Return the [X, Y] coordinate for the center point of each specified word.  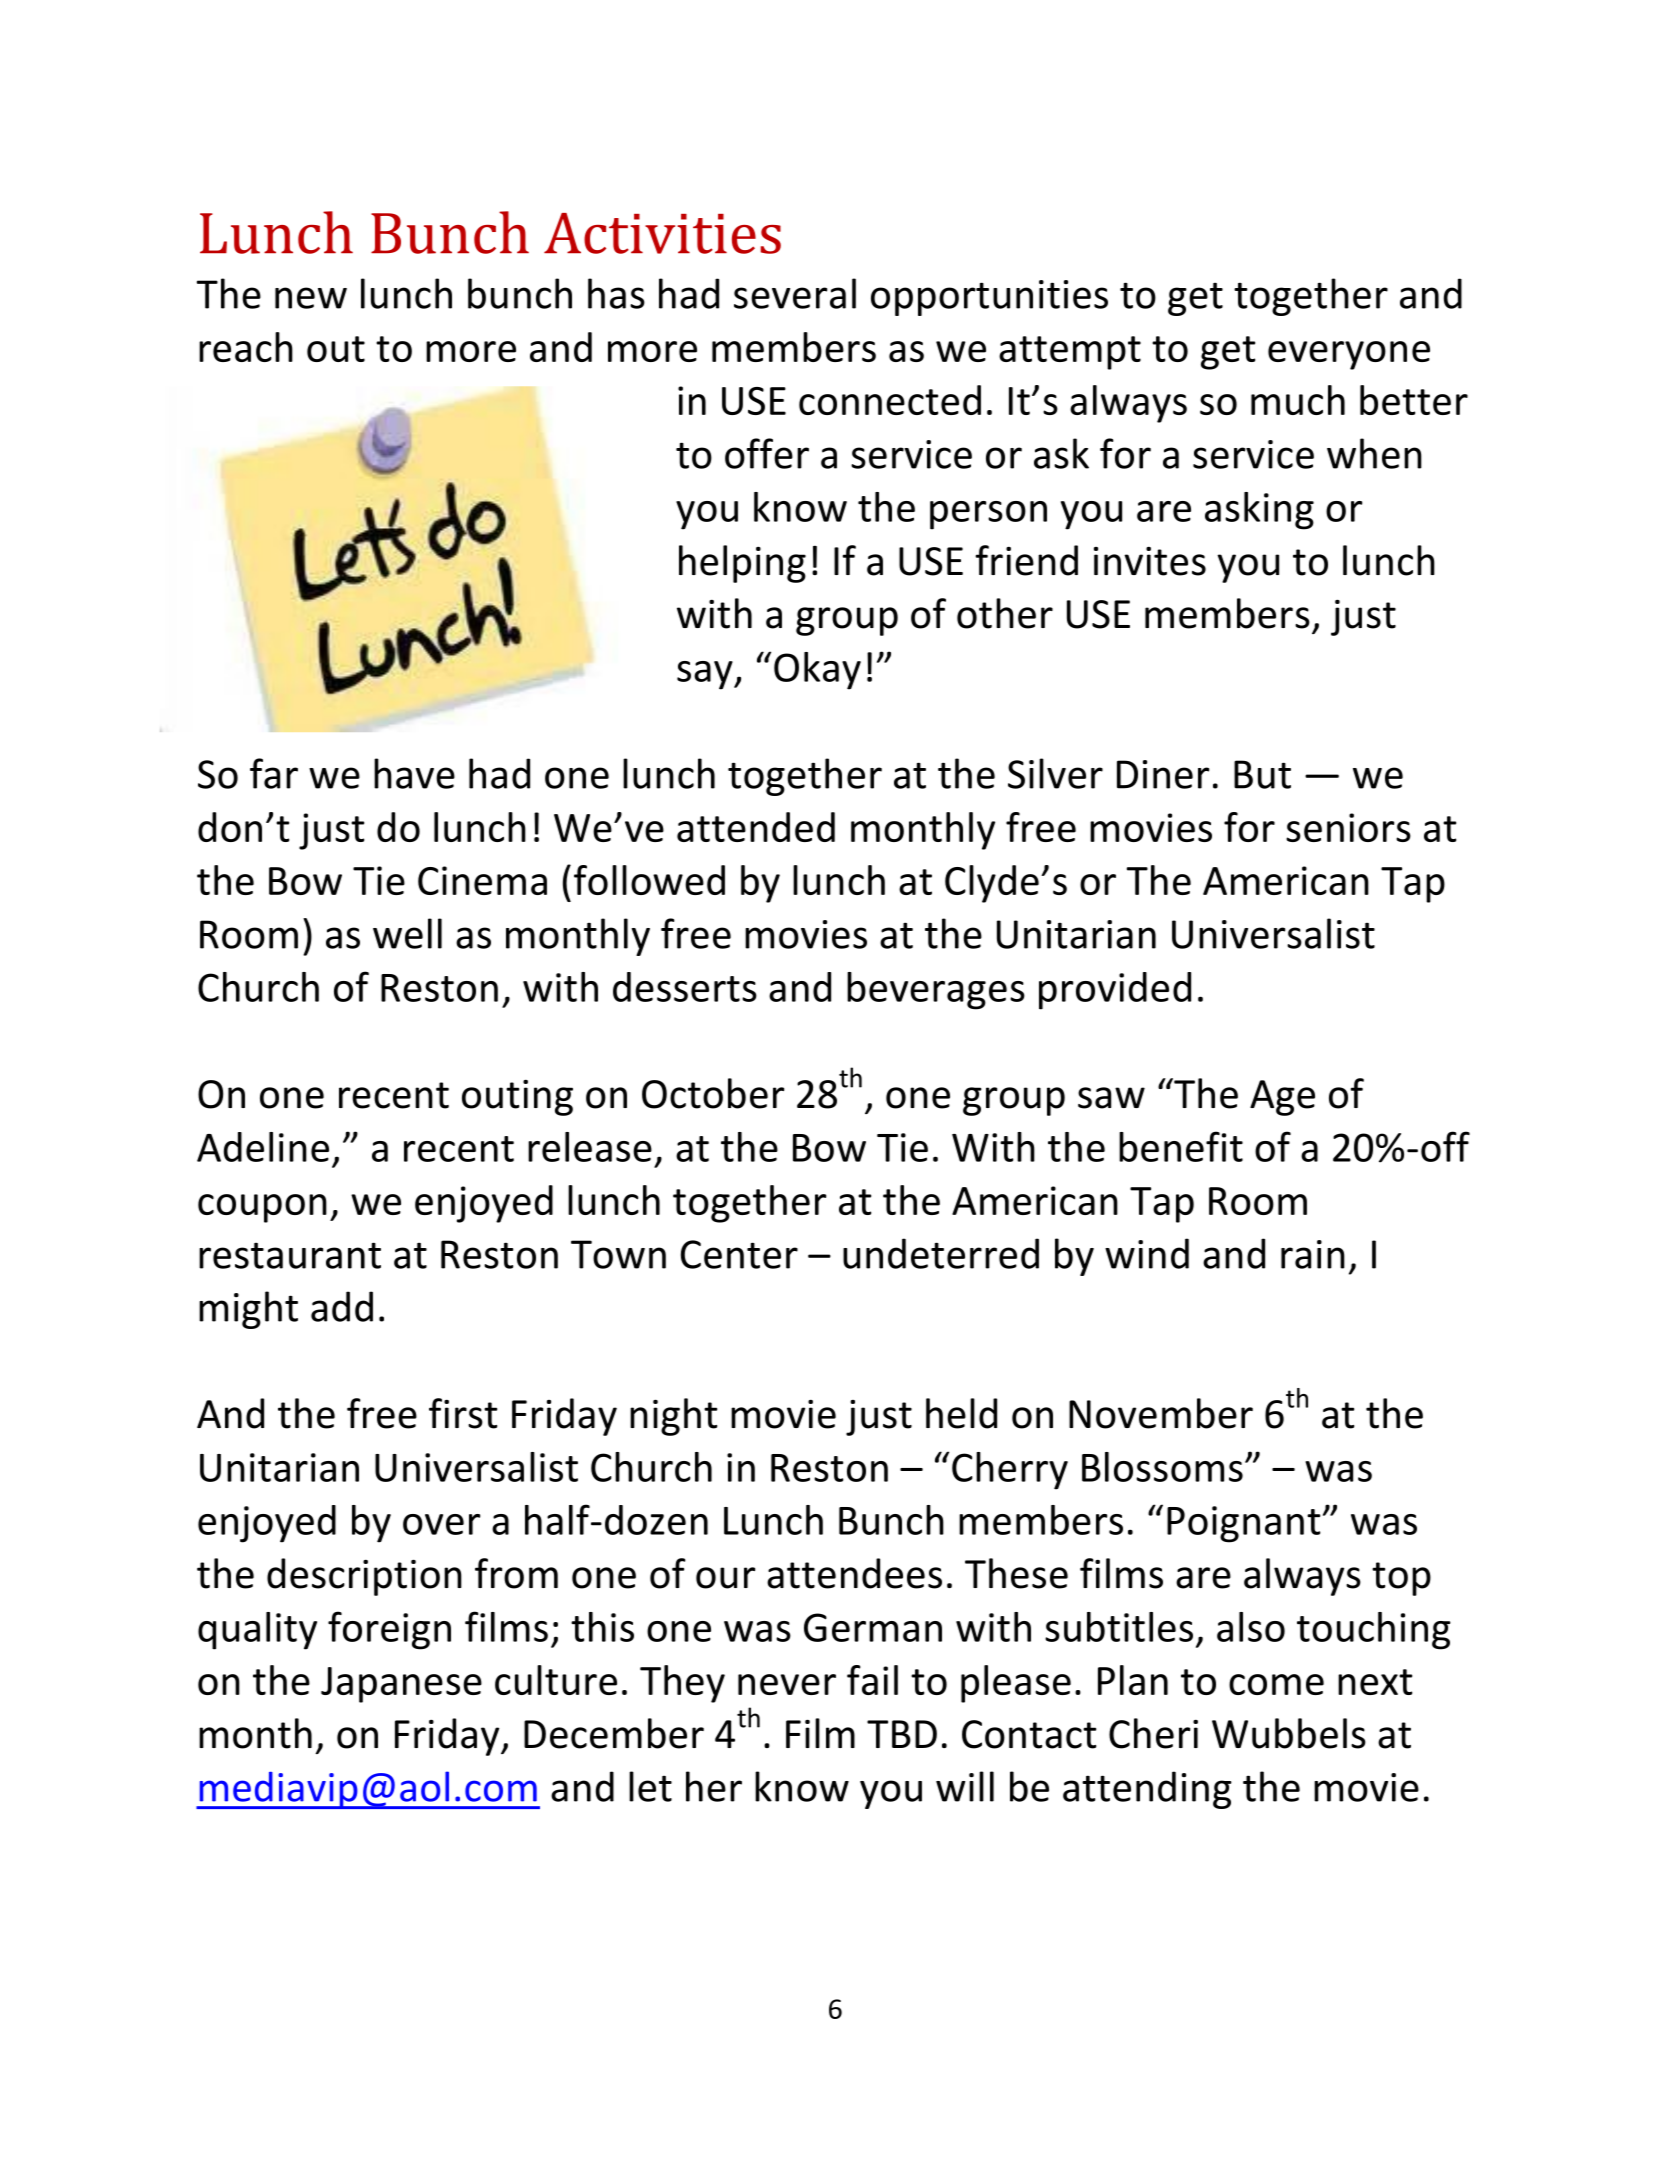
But [1262, 774]
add [342, 1306]
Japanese [401, 1685]
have [414, 773]
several [795, 293]
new [311, 298]
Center [739, 1254]
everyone [1349, 355]
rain [1313, 1254]
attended [756, 827]
